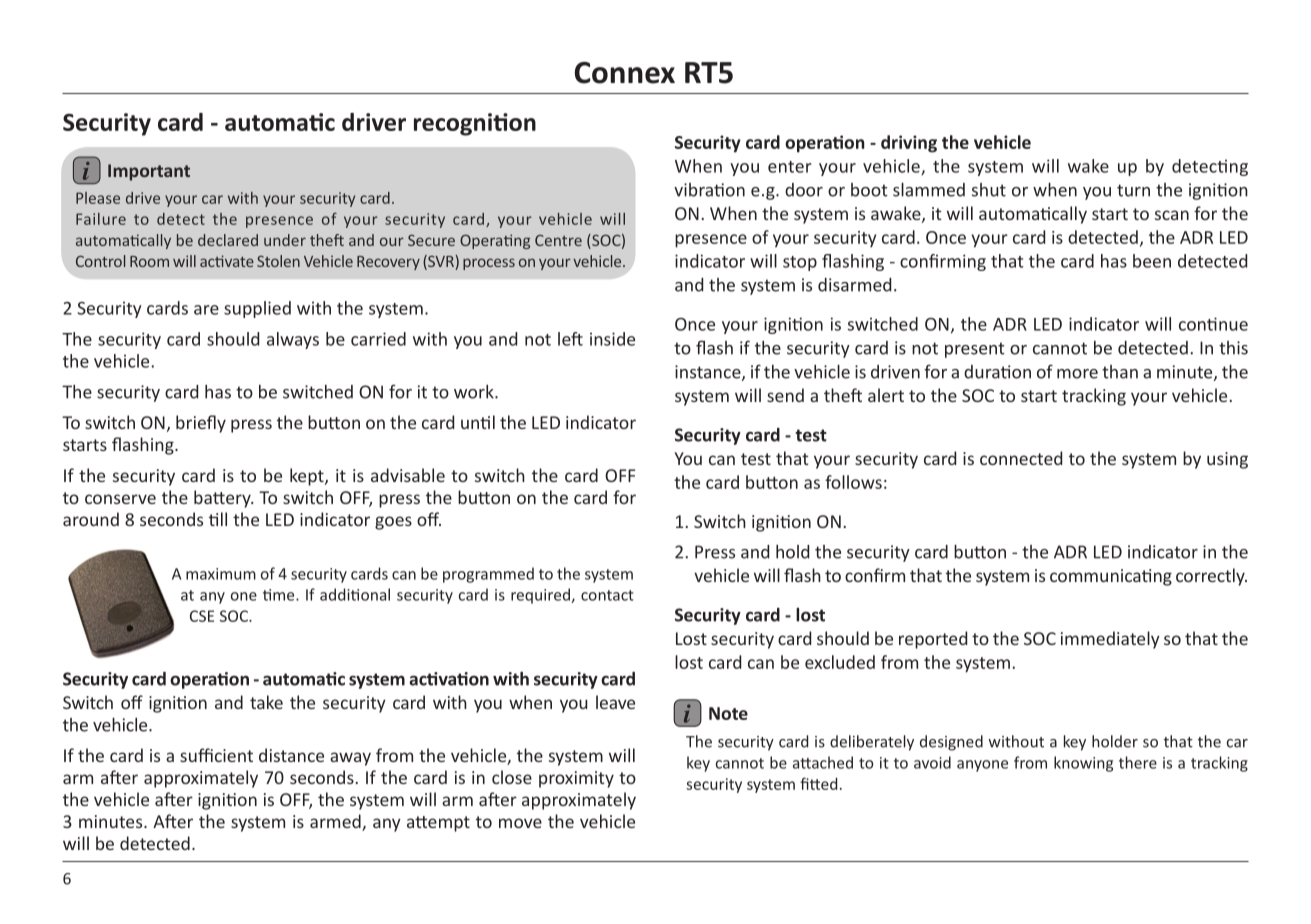 The width and height of the screenshot is (1311, 924). What do you see at coordinates (1021, 458) in the screenshot?
I see `connected` at bounding box center [1021, 458].
